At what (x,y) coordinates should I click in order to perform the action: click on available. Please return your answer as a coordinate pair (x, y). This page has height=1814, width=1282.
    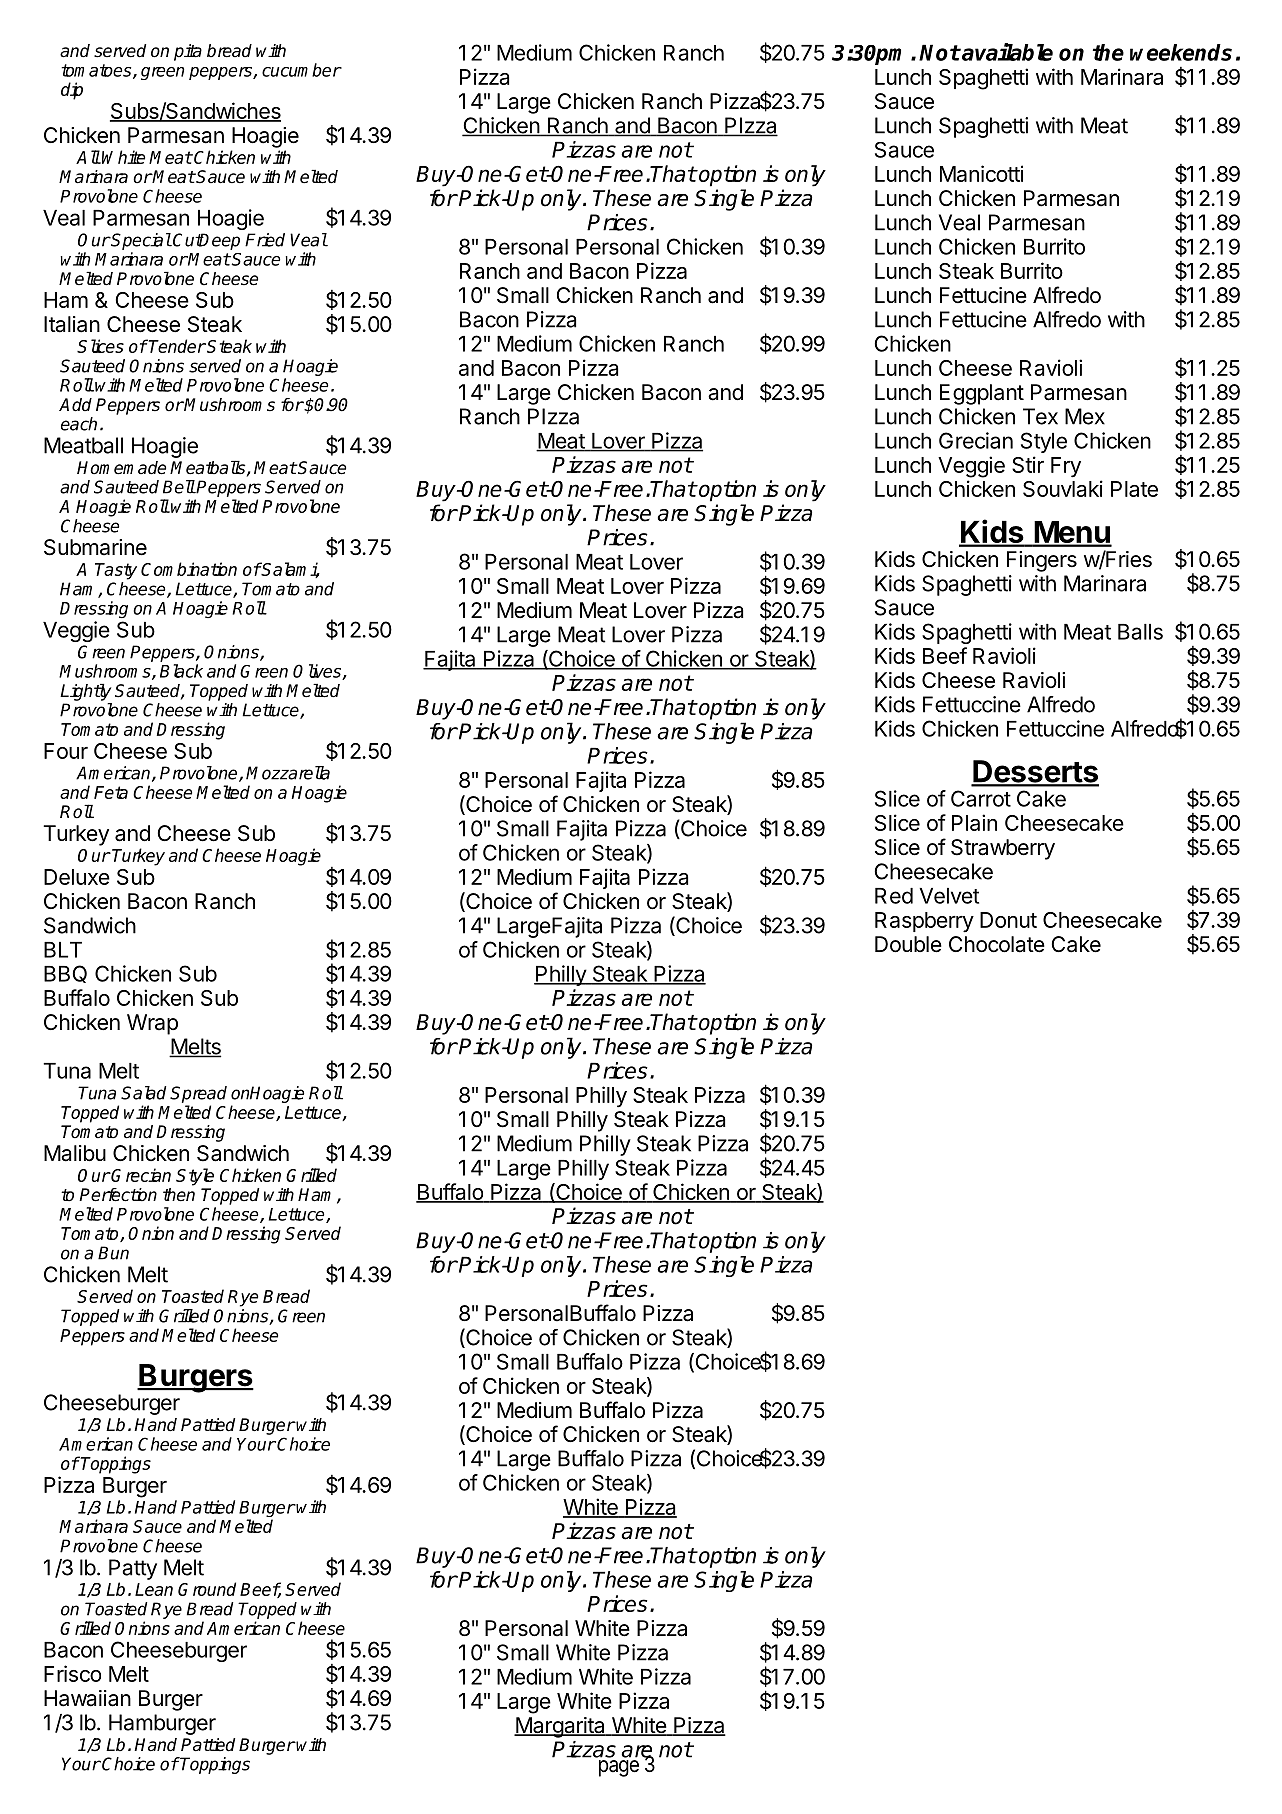
    Looking at the image, I should click on (1006, 52).
